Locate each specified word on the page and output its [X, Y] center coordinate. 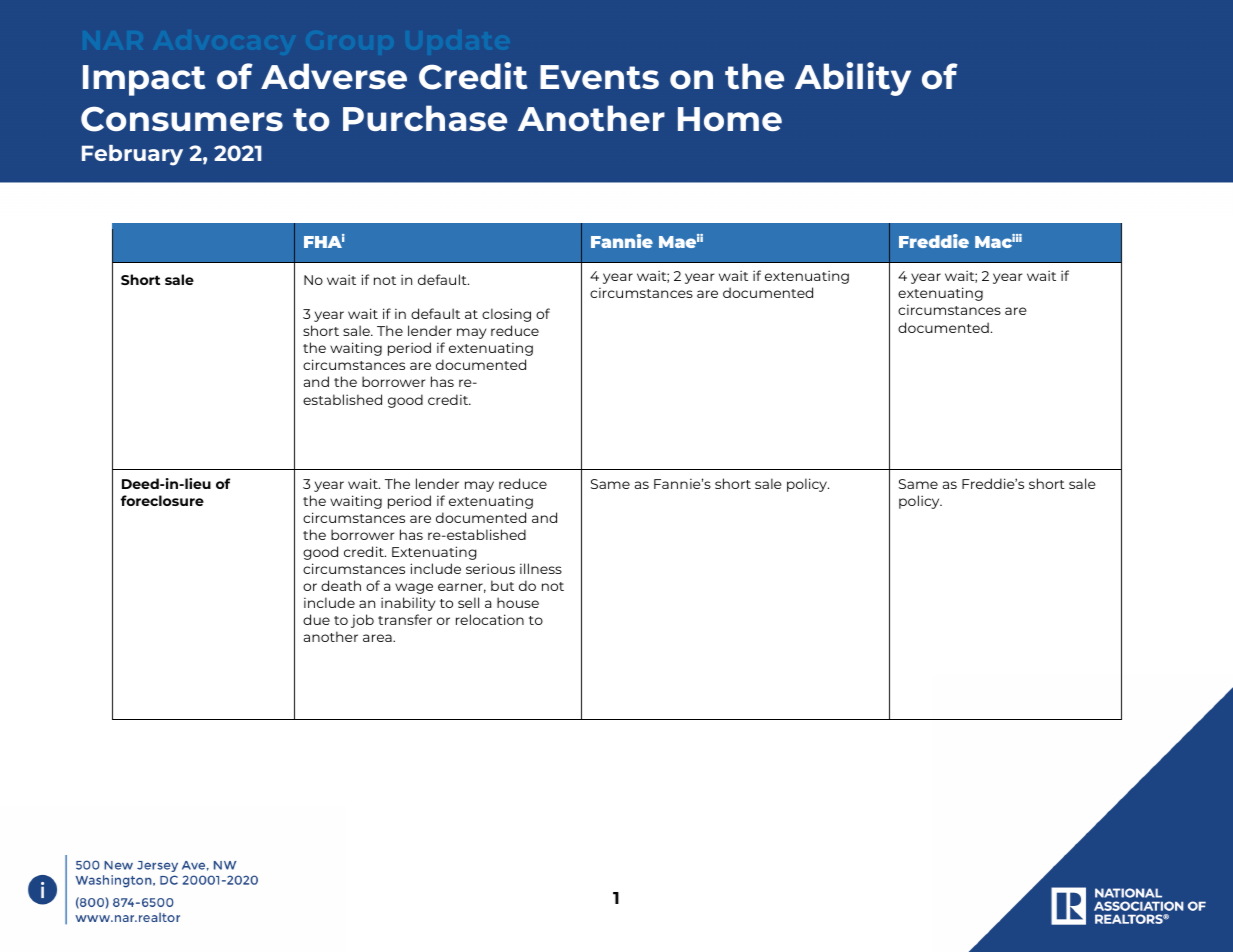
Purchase [425, 118]
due [316, 619]
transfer [405, 619]
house [518, 602]
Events [599, 77]
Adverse [334, 76]
